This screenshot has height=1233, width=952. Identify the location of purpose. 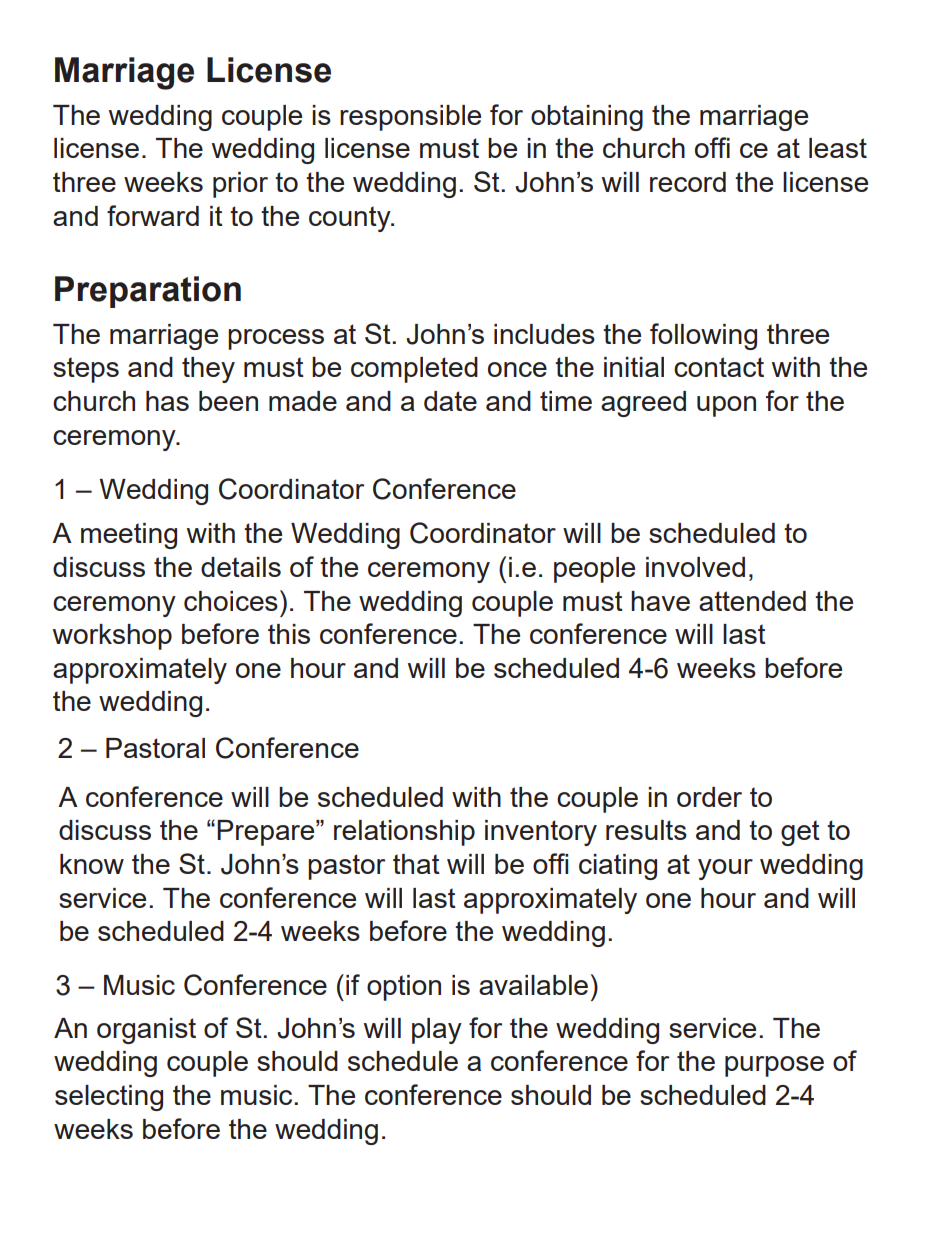
(774, 1066).
